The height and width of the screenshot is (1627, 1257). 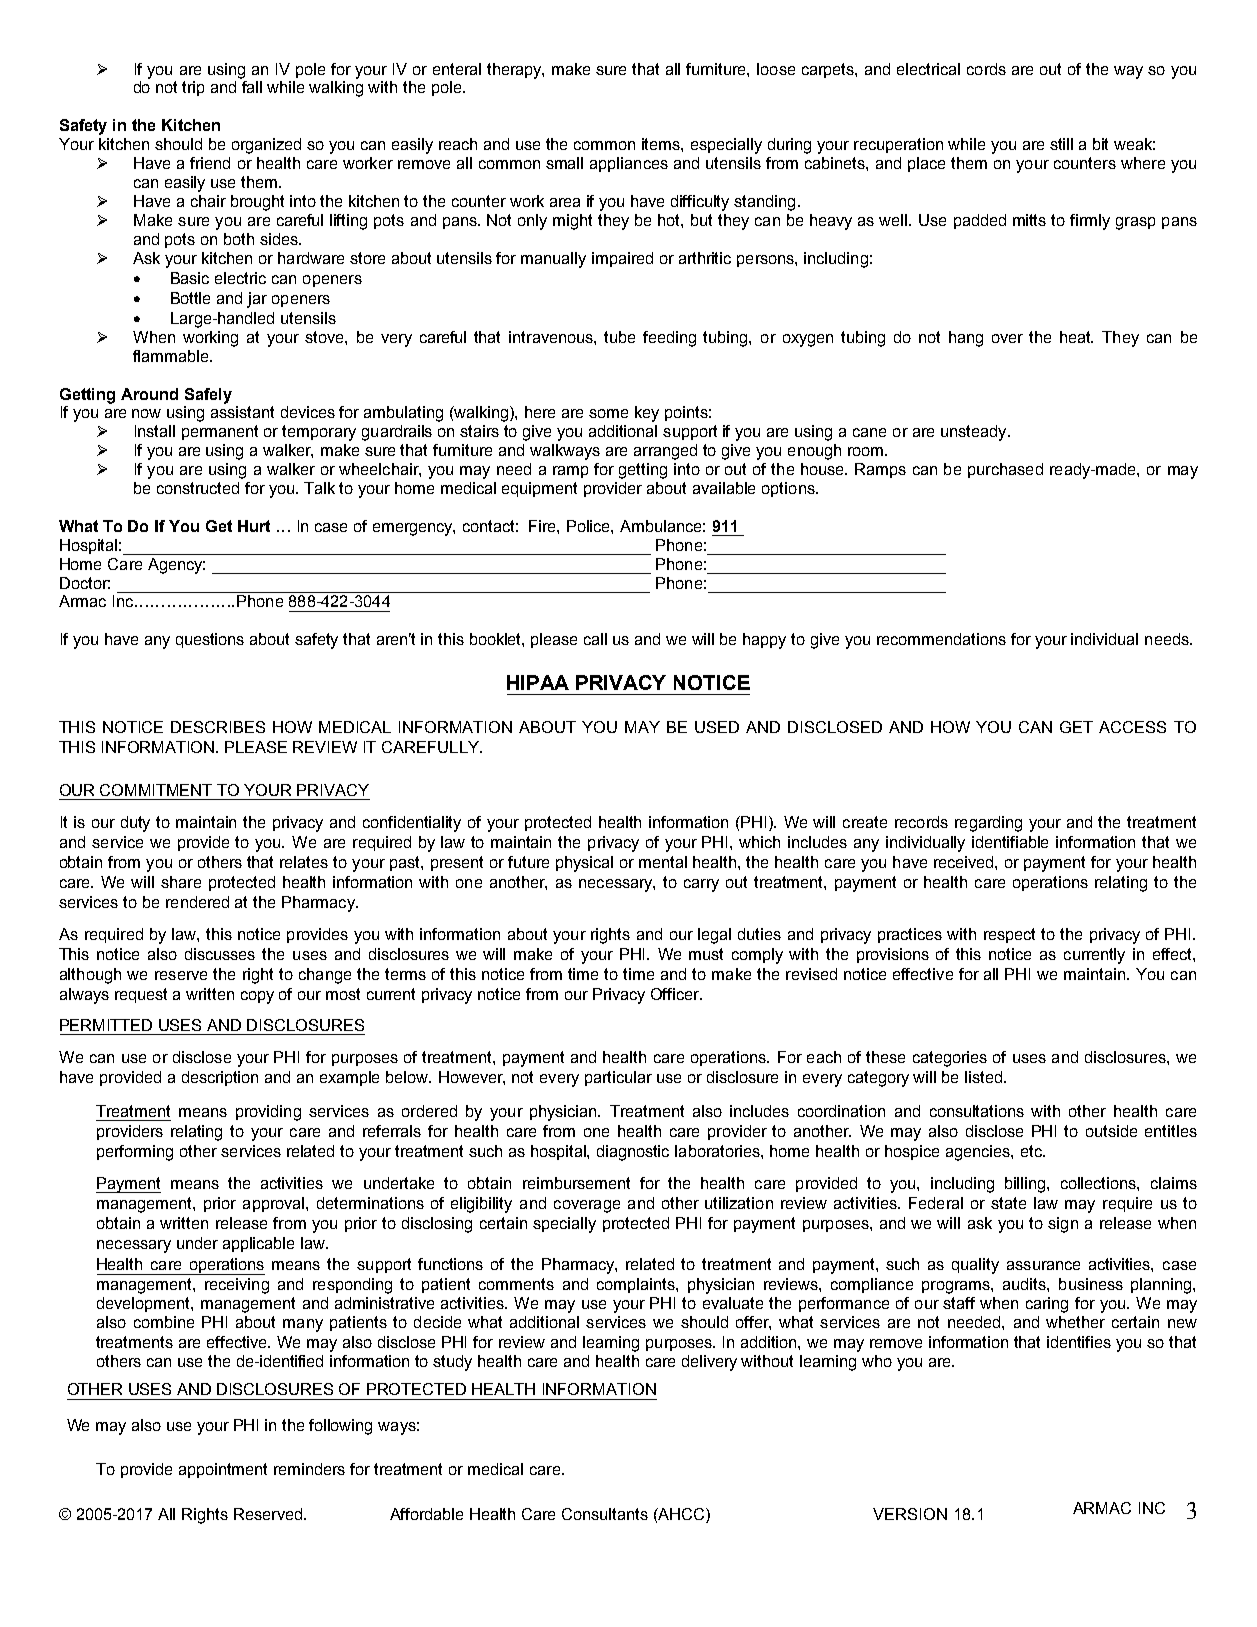 What do you see at coordinates (1009, 935) in the screenshot?
I see `respect` at bounding box center [1009, 935].
